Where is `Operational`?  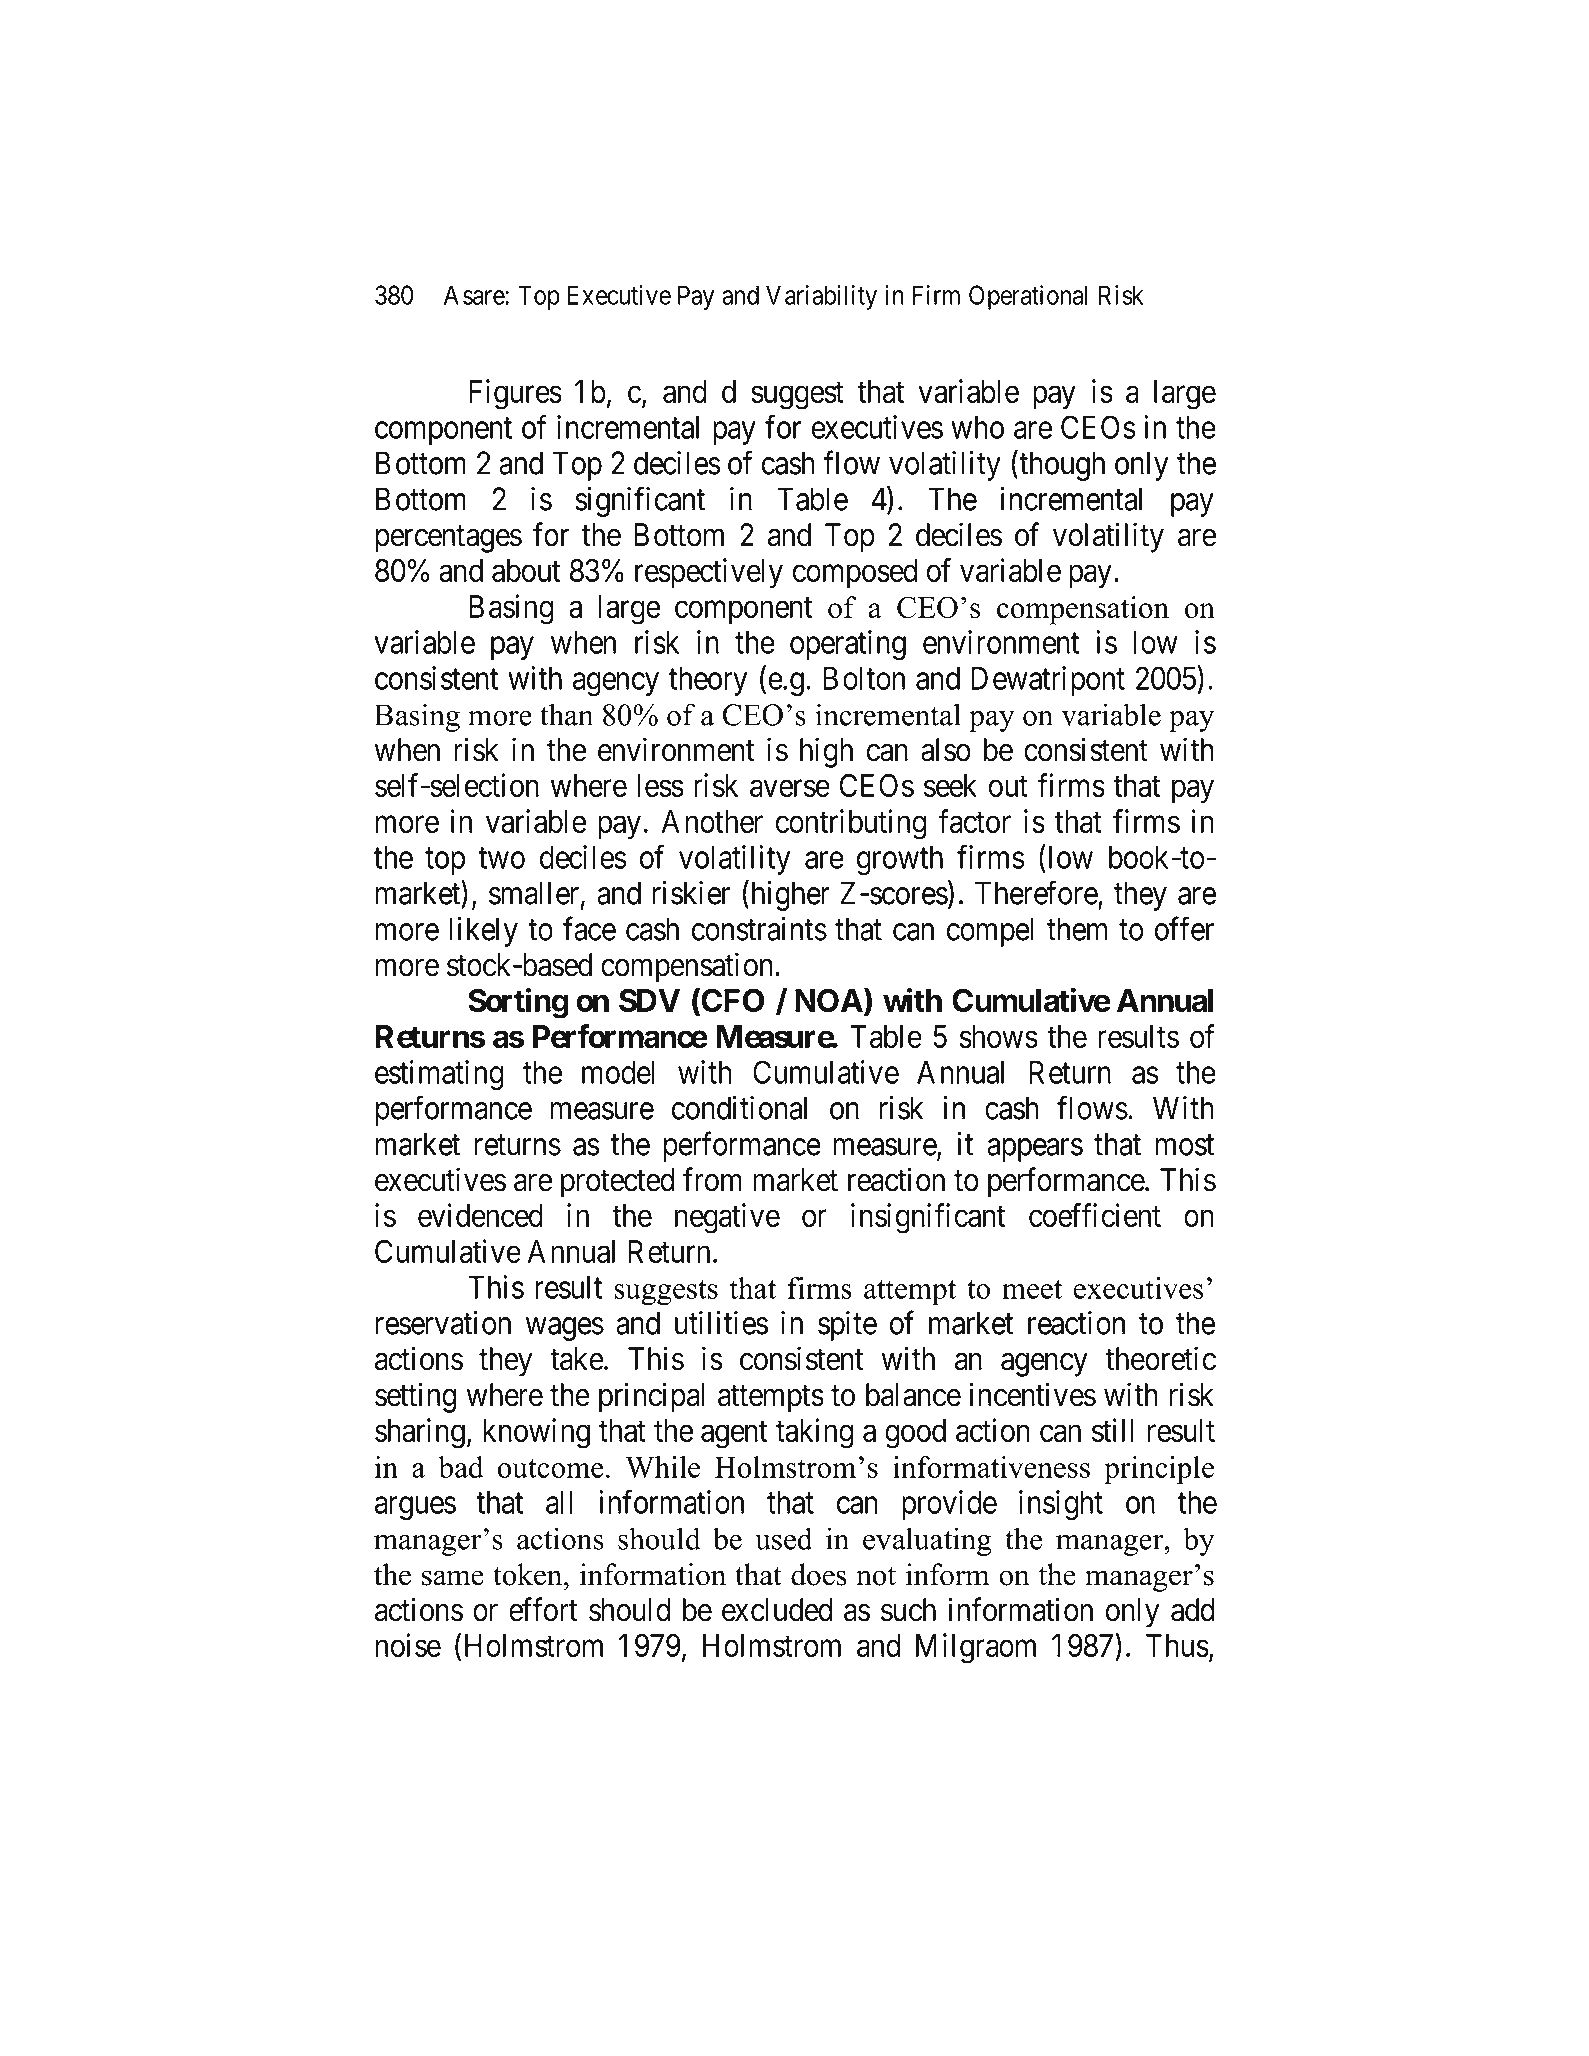 Operational is located at coordinates (1028, 297).
